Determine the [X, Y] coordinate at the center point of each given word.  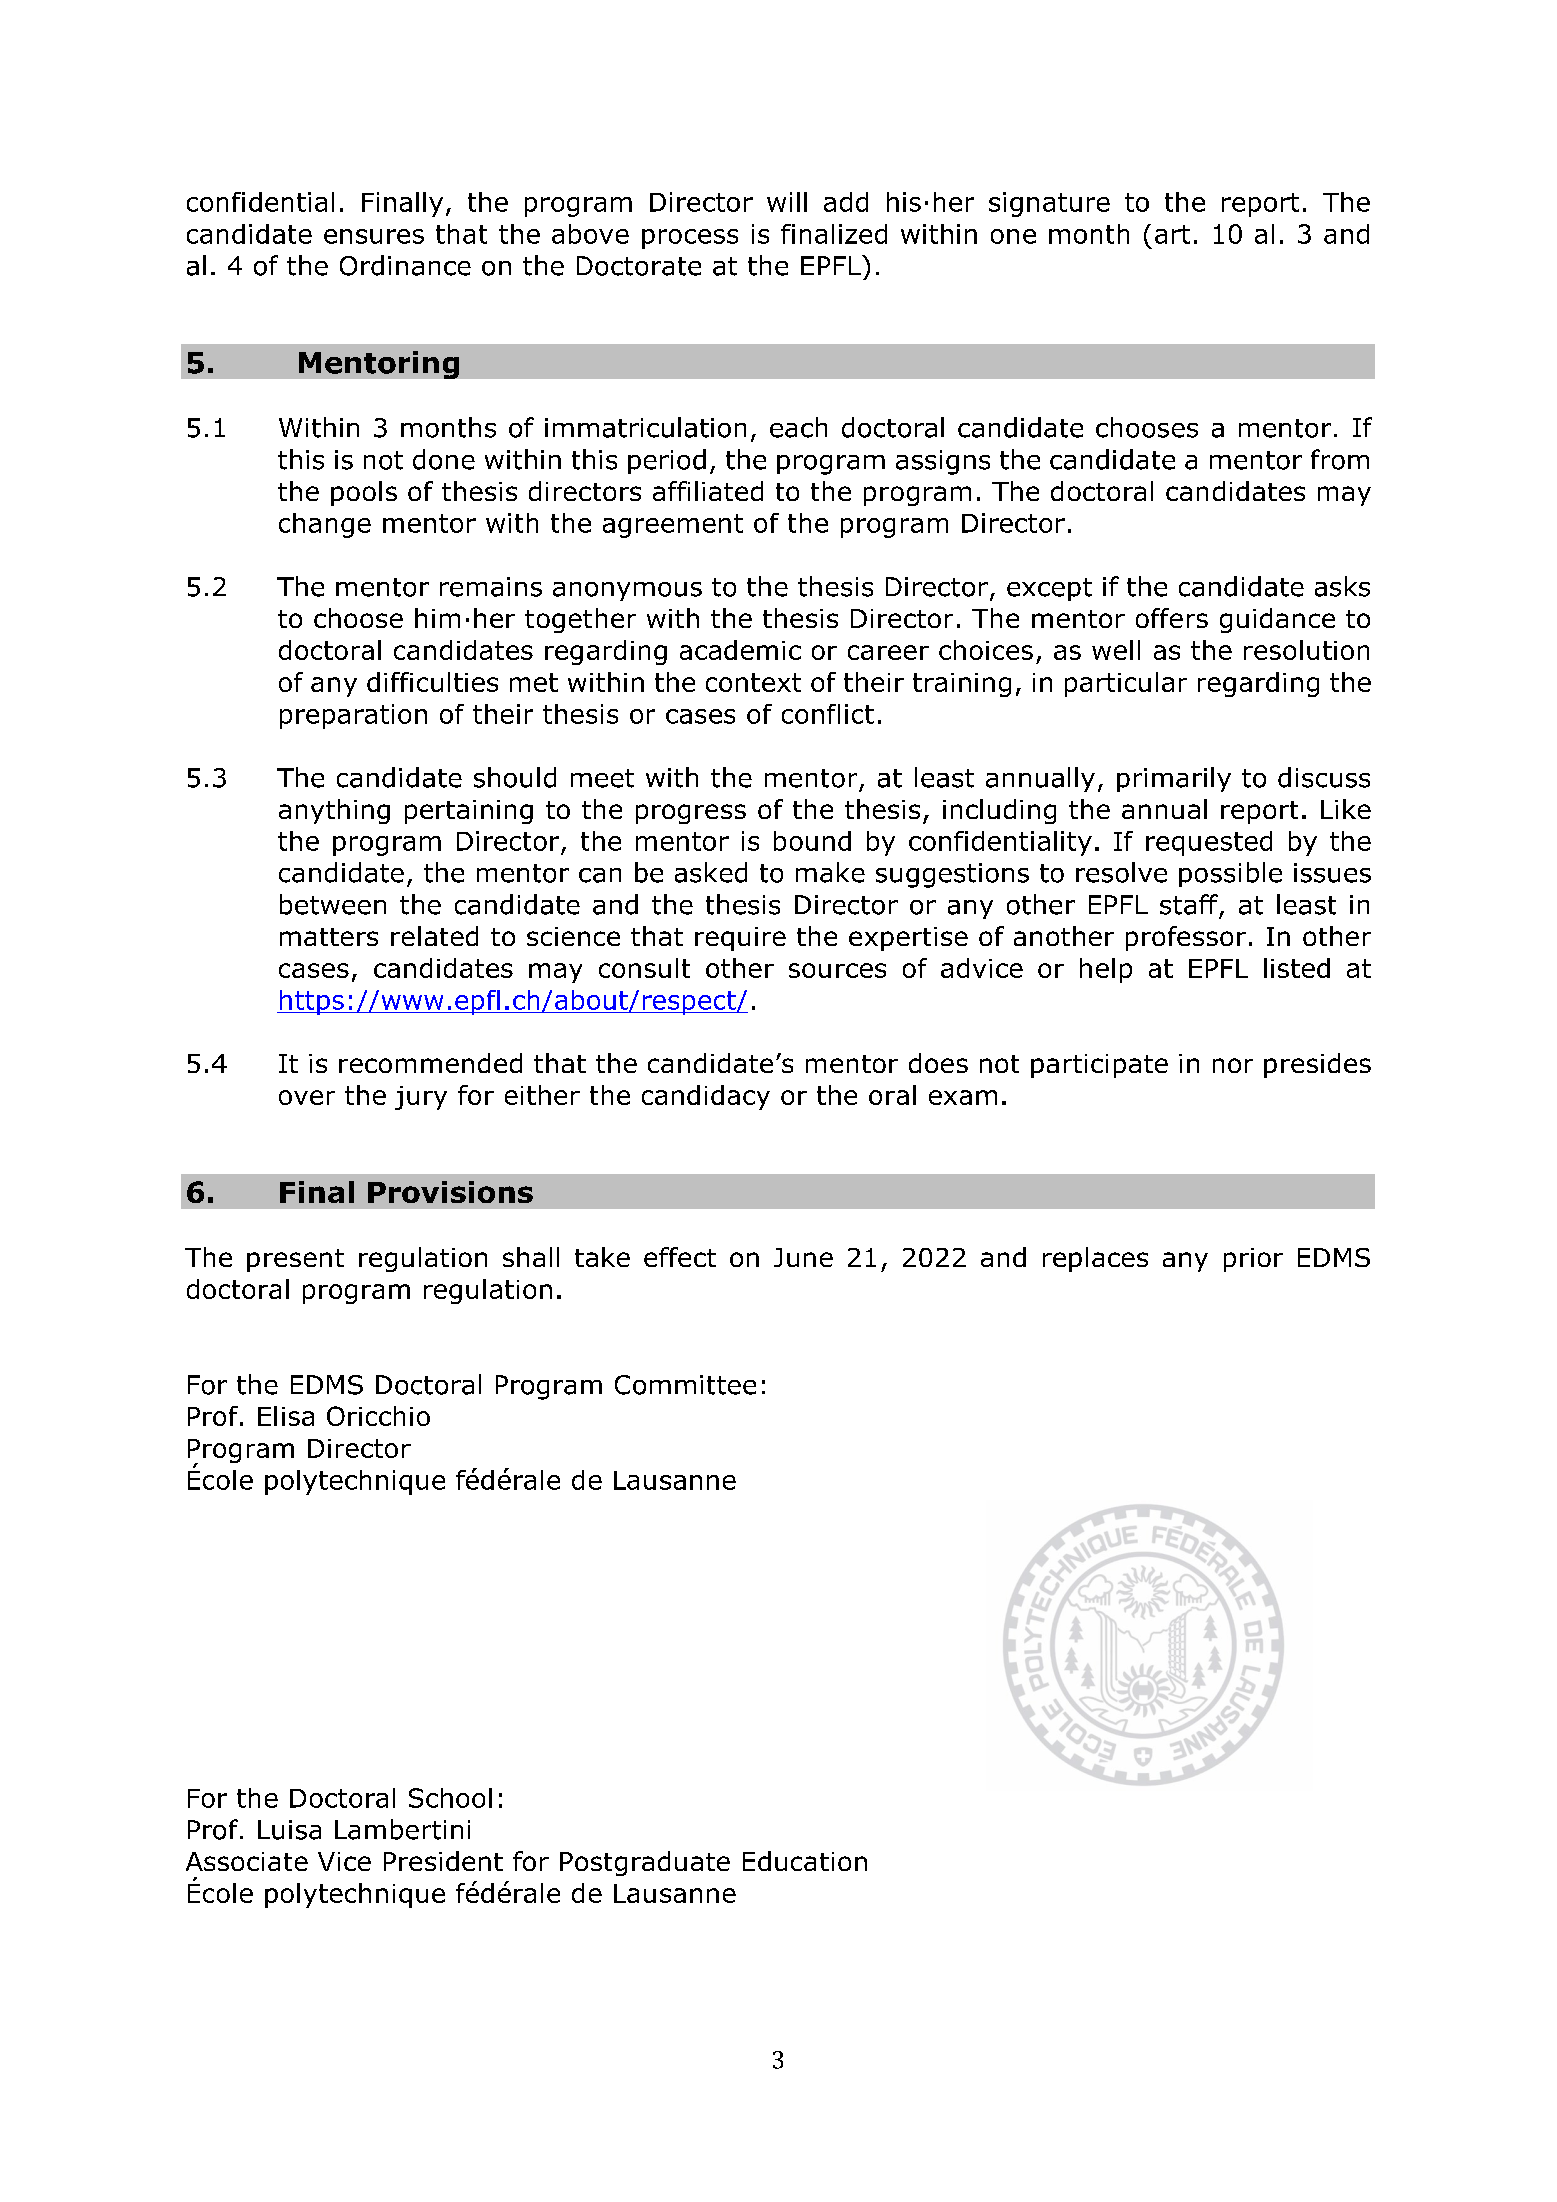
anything [334, 811]
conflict [828, 714]
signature [1049, 204]
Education [805, 1861]
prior [1253, 1260]
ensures [374, 236]
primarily [1174, 779]
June [803, 1257]
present [295, 1260]
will [787, 202]
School [450, 1798]
